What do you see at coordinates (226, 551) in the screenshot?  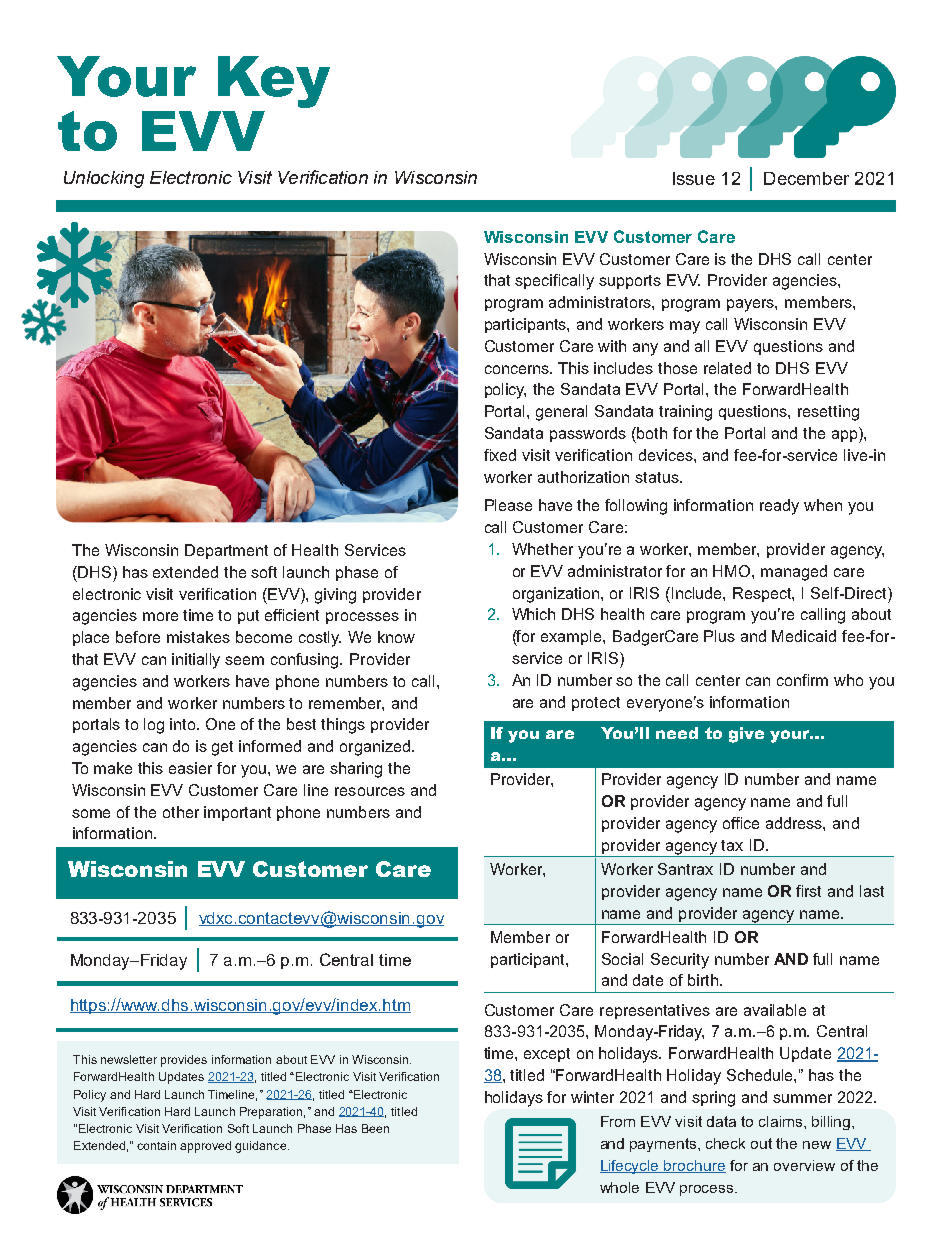 I see `Department` at bounding box center [226, 551].
